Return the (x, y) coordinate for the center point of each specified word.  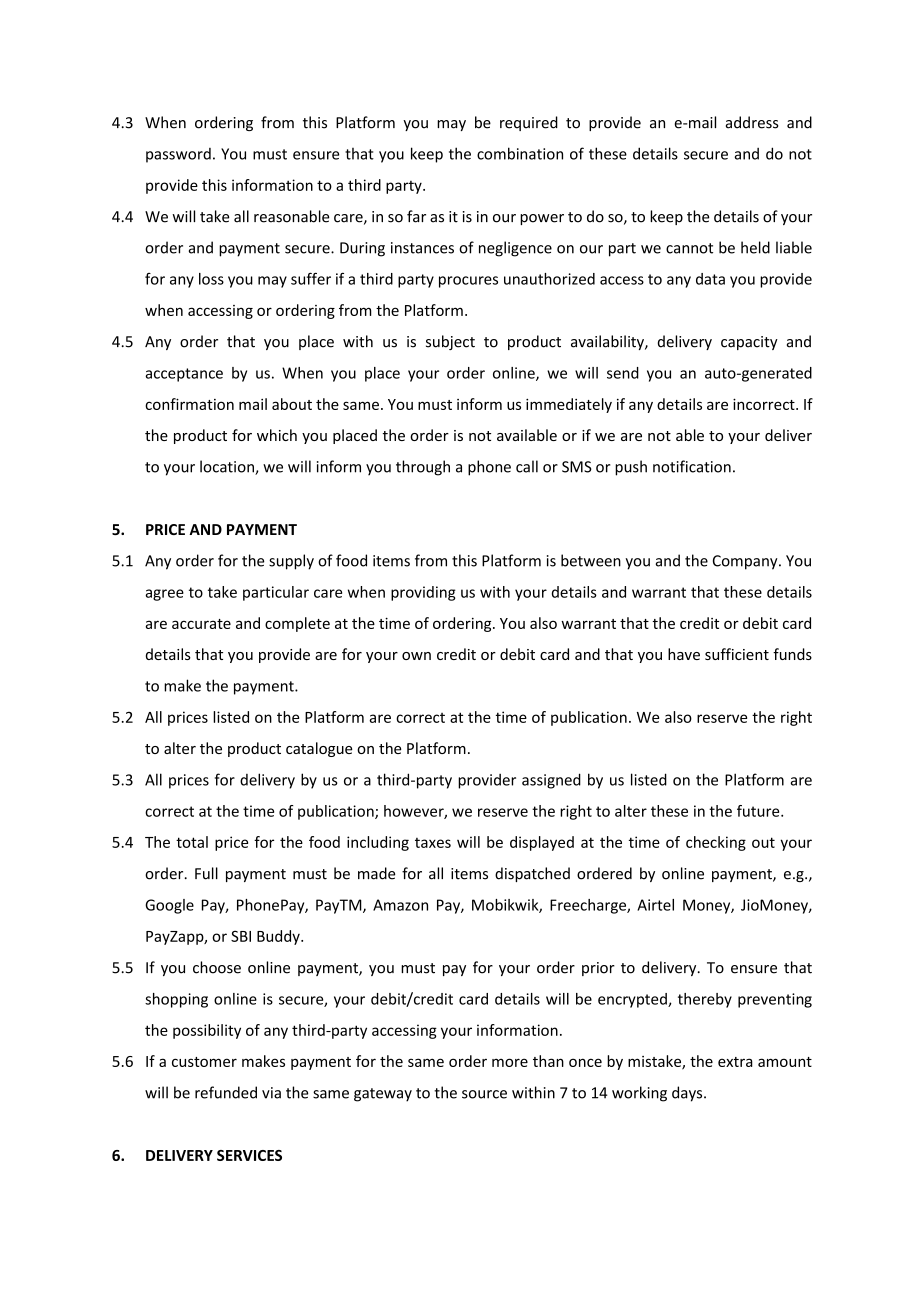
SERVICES (249, 1155)
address (752, 122)
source (484, 1094)
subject (450, 342)
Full (206, 873)
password (178, 155)
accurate (201, 624)
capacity (749, 343)
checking (716, 843)
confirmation (189, 404)
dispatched (532, 874)
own (416, 656)
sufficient (737, 654)
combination (520, 153)
